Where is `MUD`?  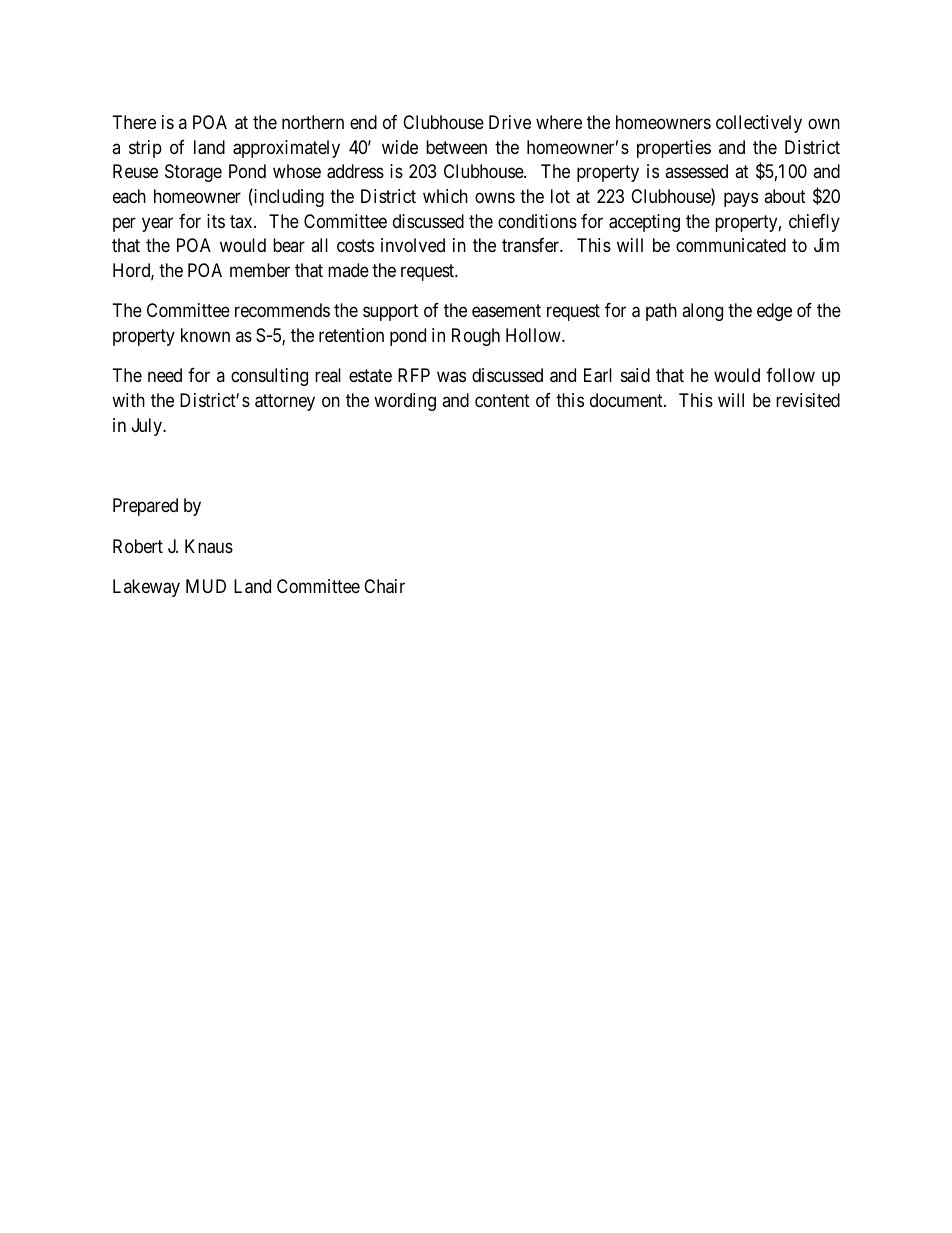
MUD is located at coordinates (206, 586).
